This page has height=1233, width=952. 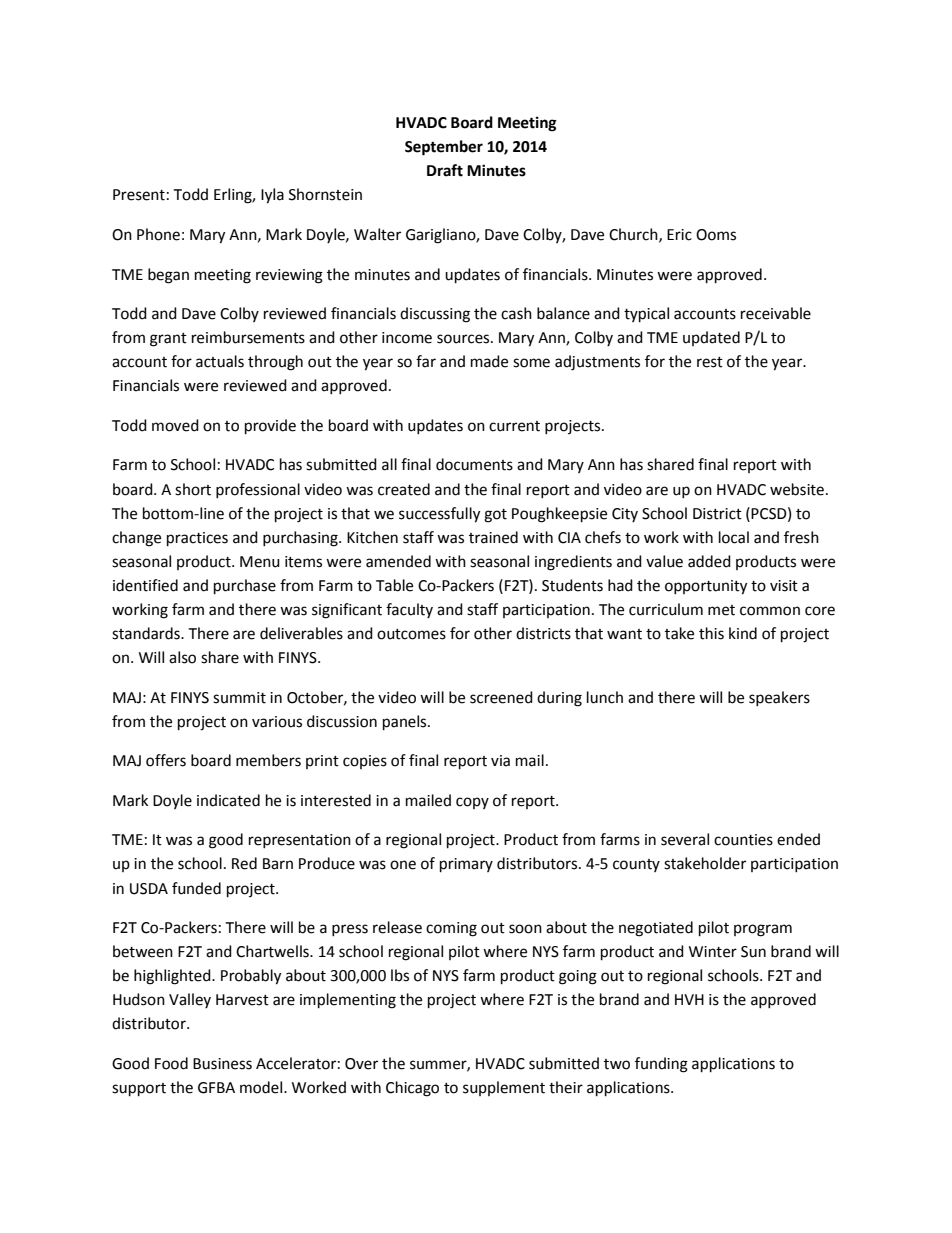 I want to click on via, so click(x=500, y=761).
